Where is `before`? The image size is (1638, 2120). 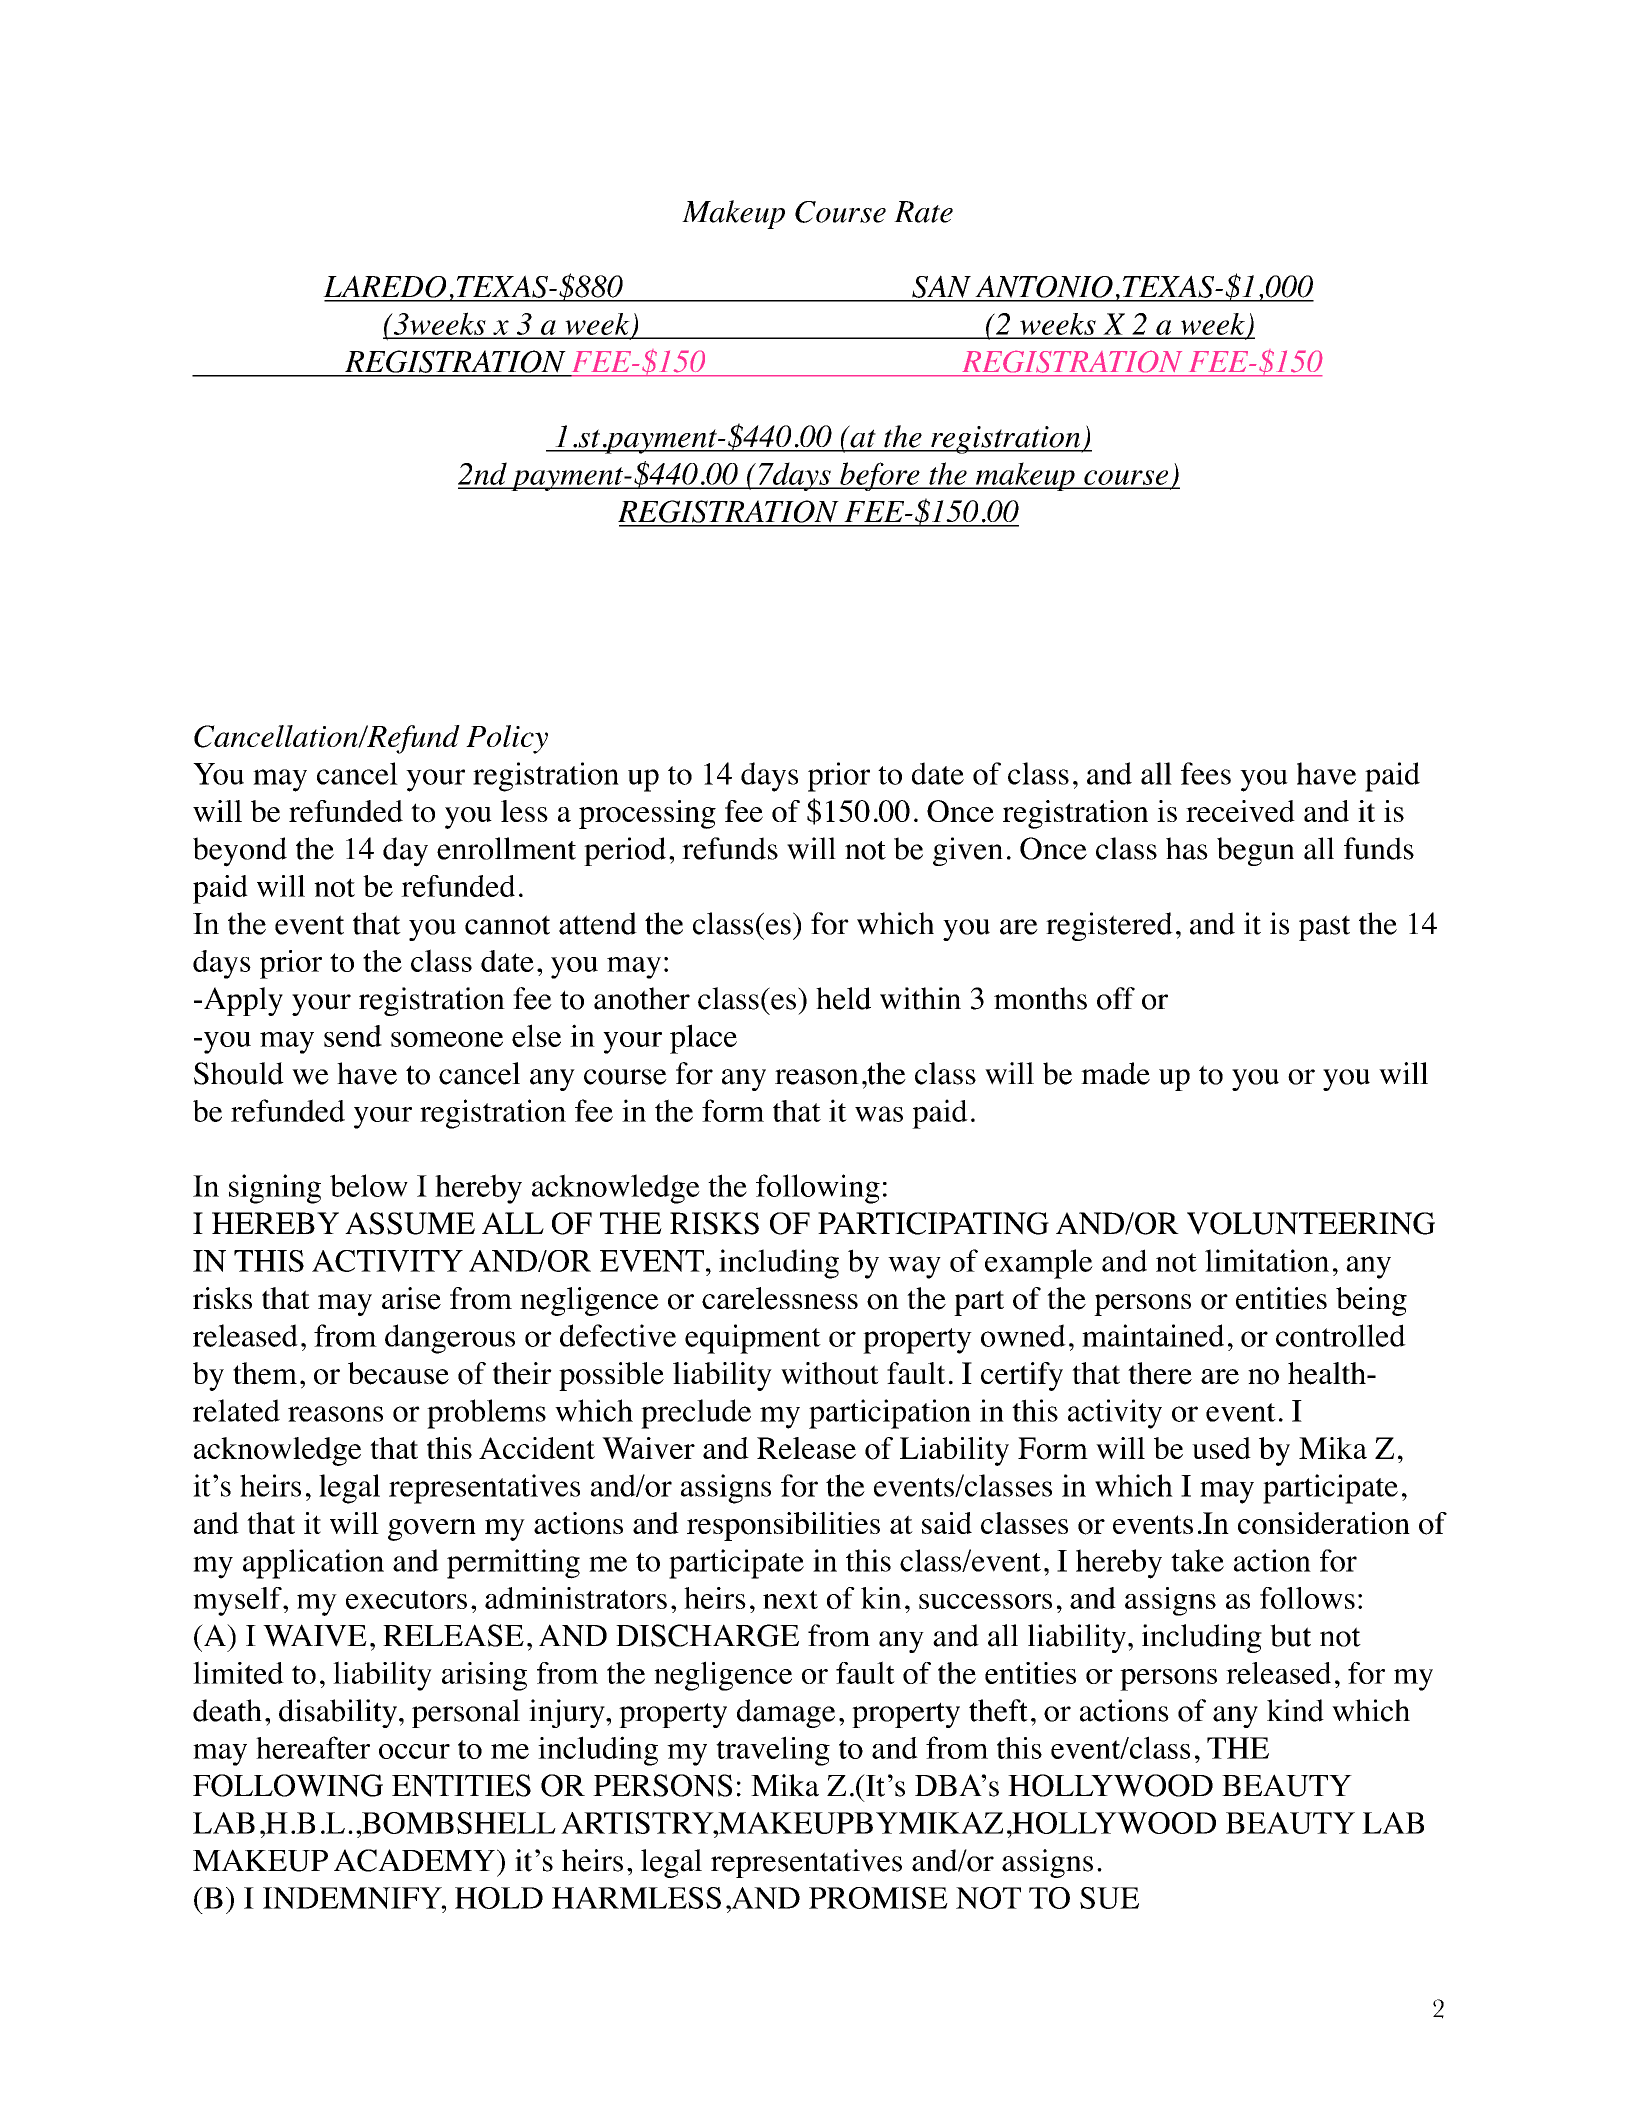
before is located at coordinates (880, 476).
